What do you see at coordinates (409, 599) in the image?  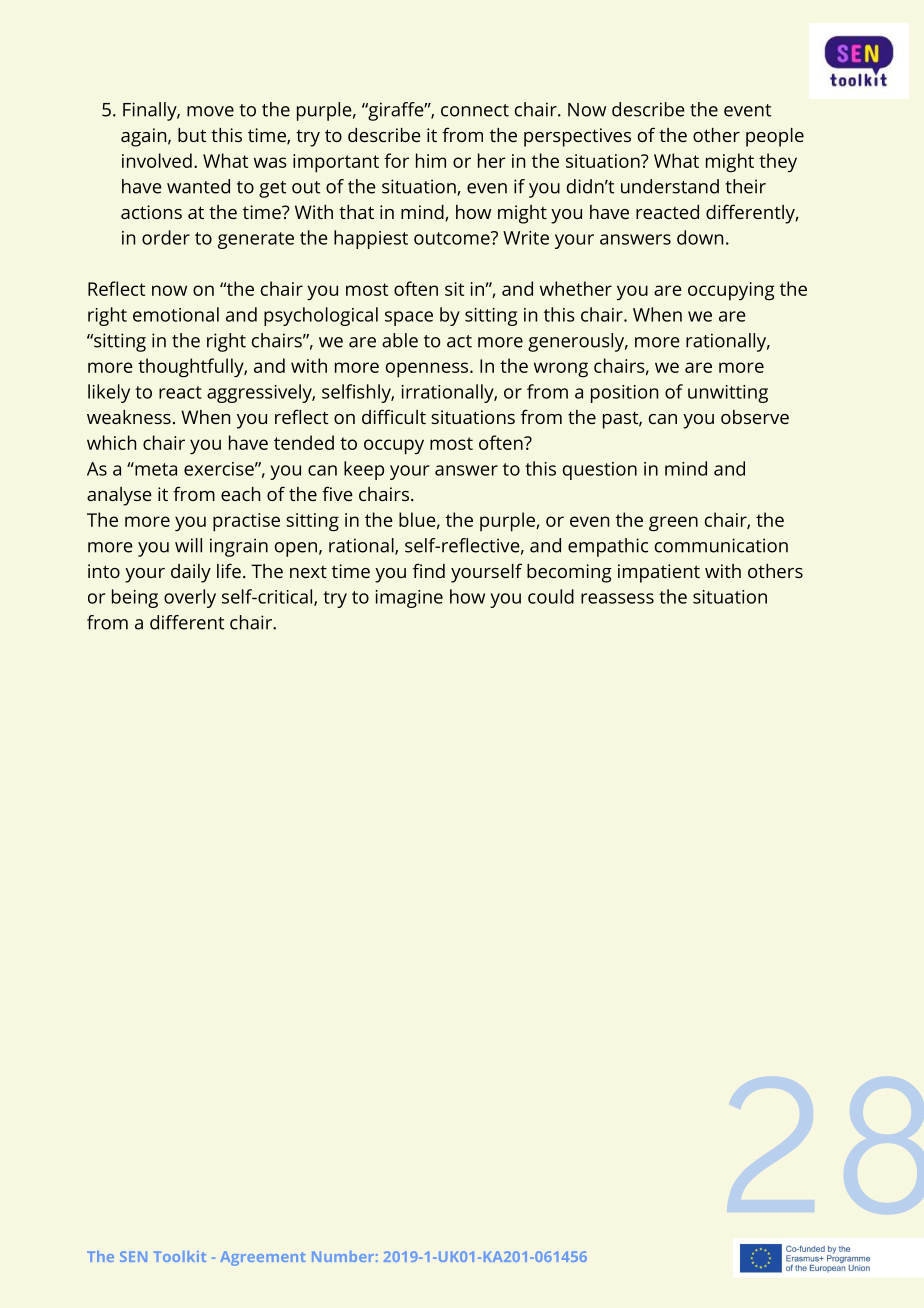 I see `imagine` at bounding box center [409, 599].
